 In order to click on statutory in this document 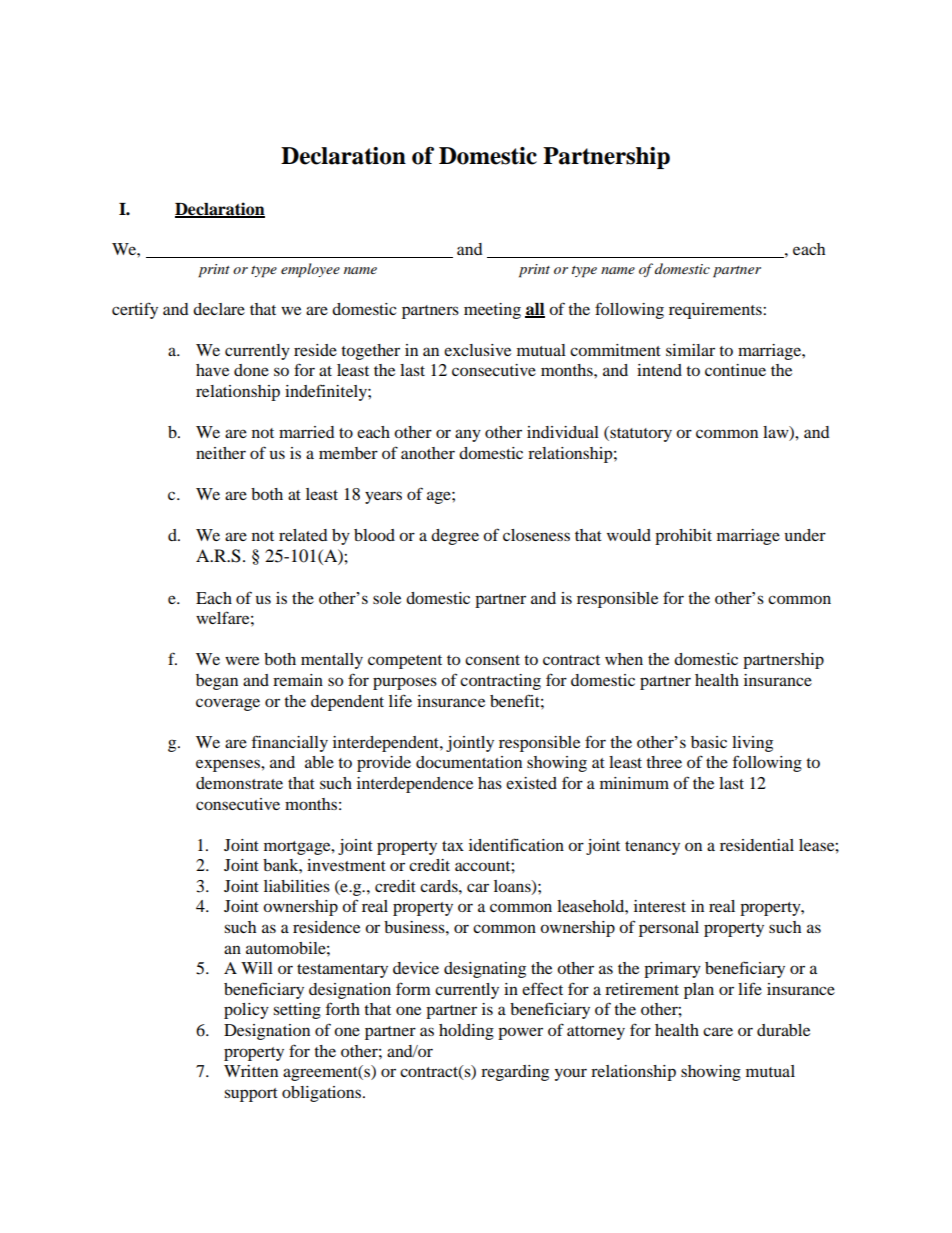, I will do `click(640, 434)`.
